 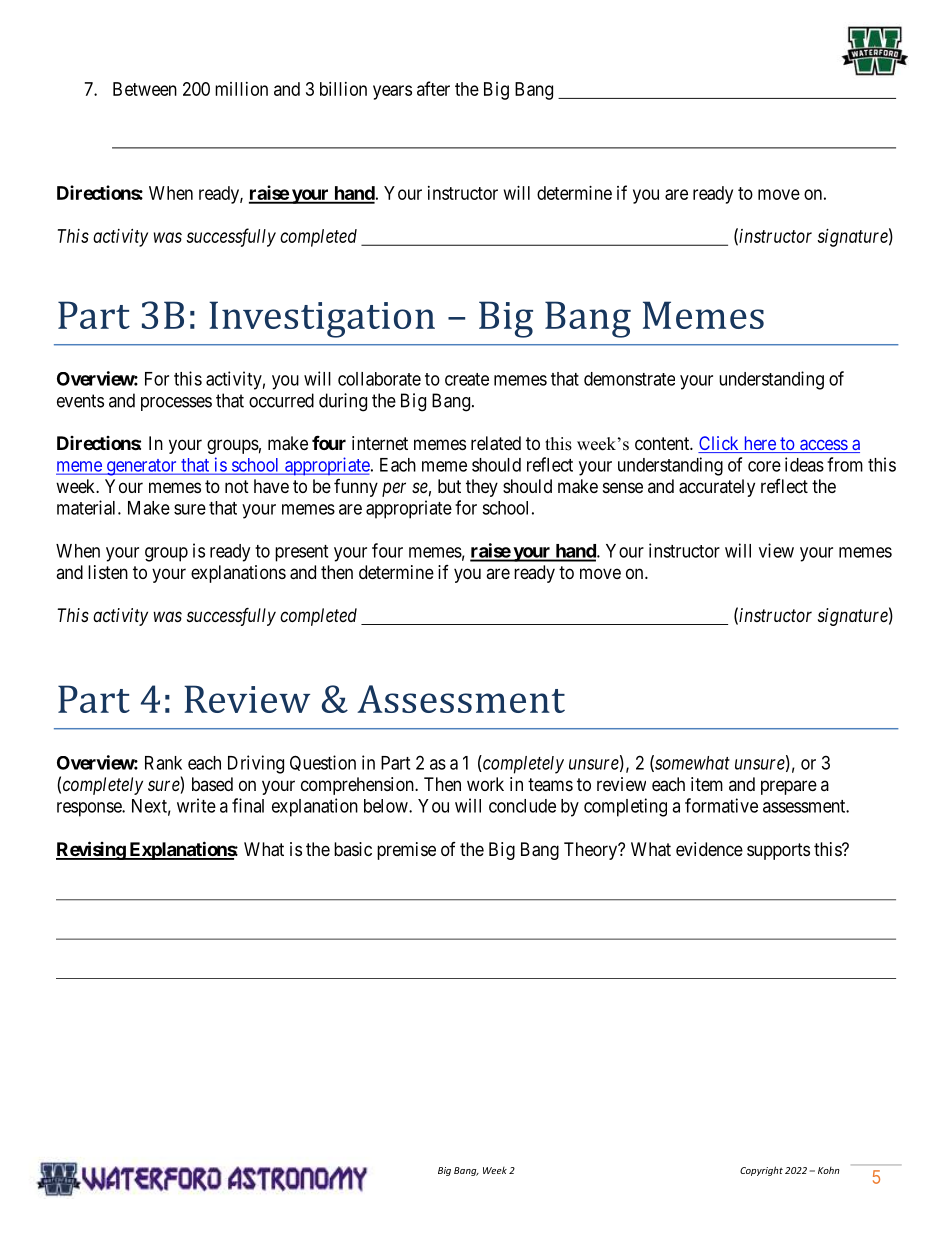 What do you see at coordinates (406, 851) in the screenshot?
I see `premise` at bounding box center [406, 851].
